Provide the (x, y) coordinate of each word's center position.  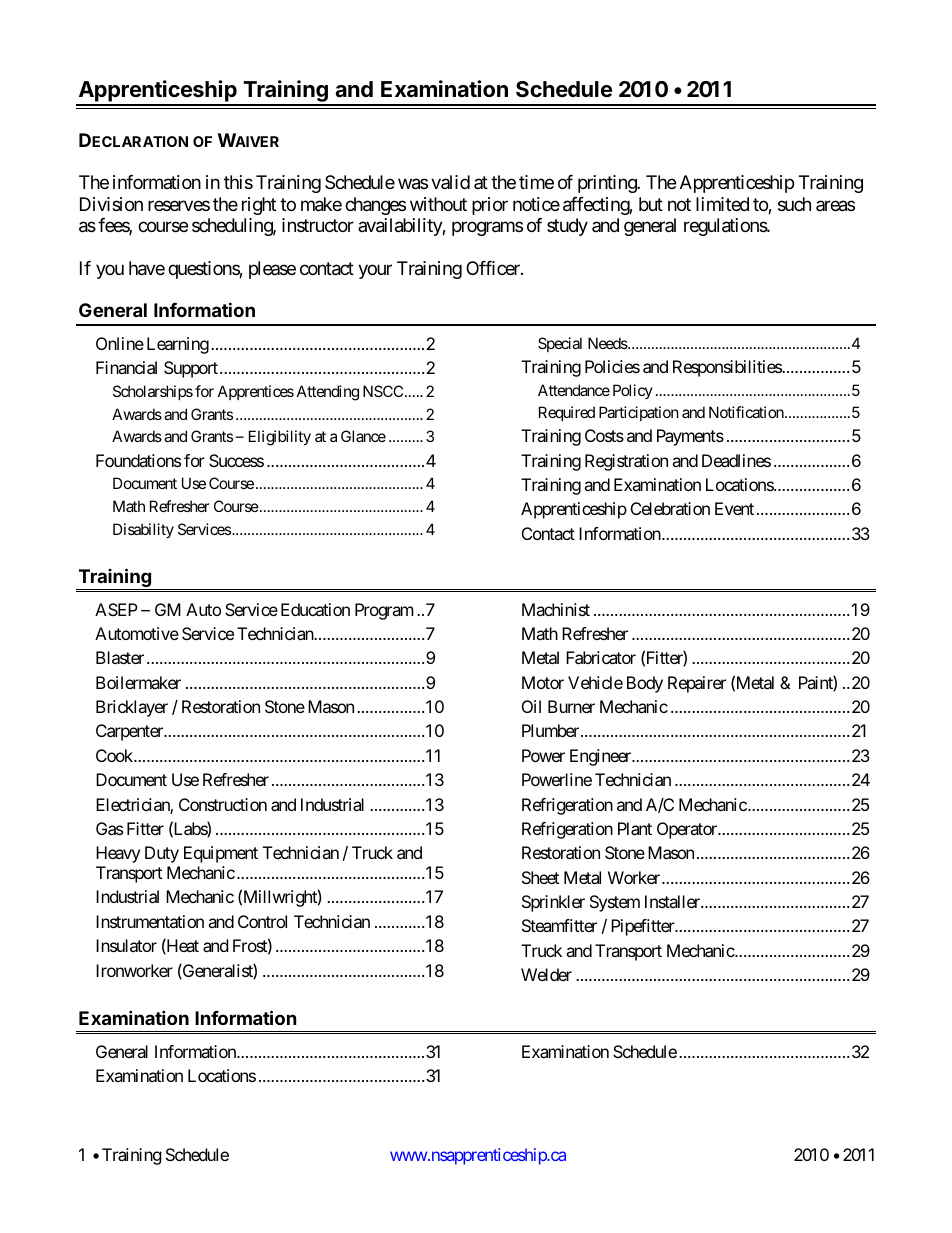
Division (111, 204)
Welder (546, 974)
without (438, 204)
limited (722, 204)
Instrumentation (150, 921)
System (615, 903)
